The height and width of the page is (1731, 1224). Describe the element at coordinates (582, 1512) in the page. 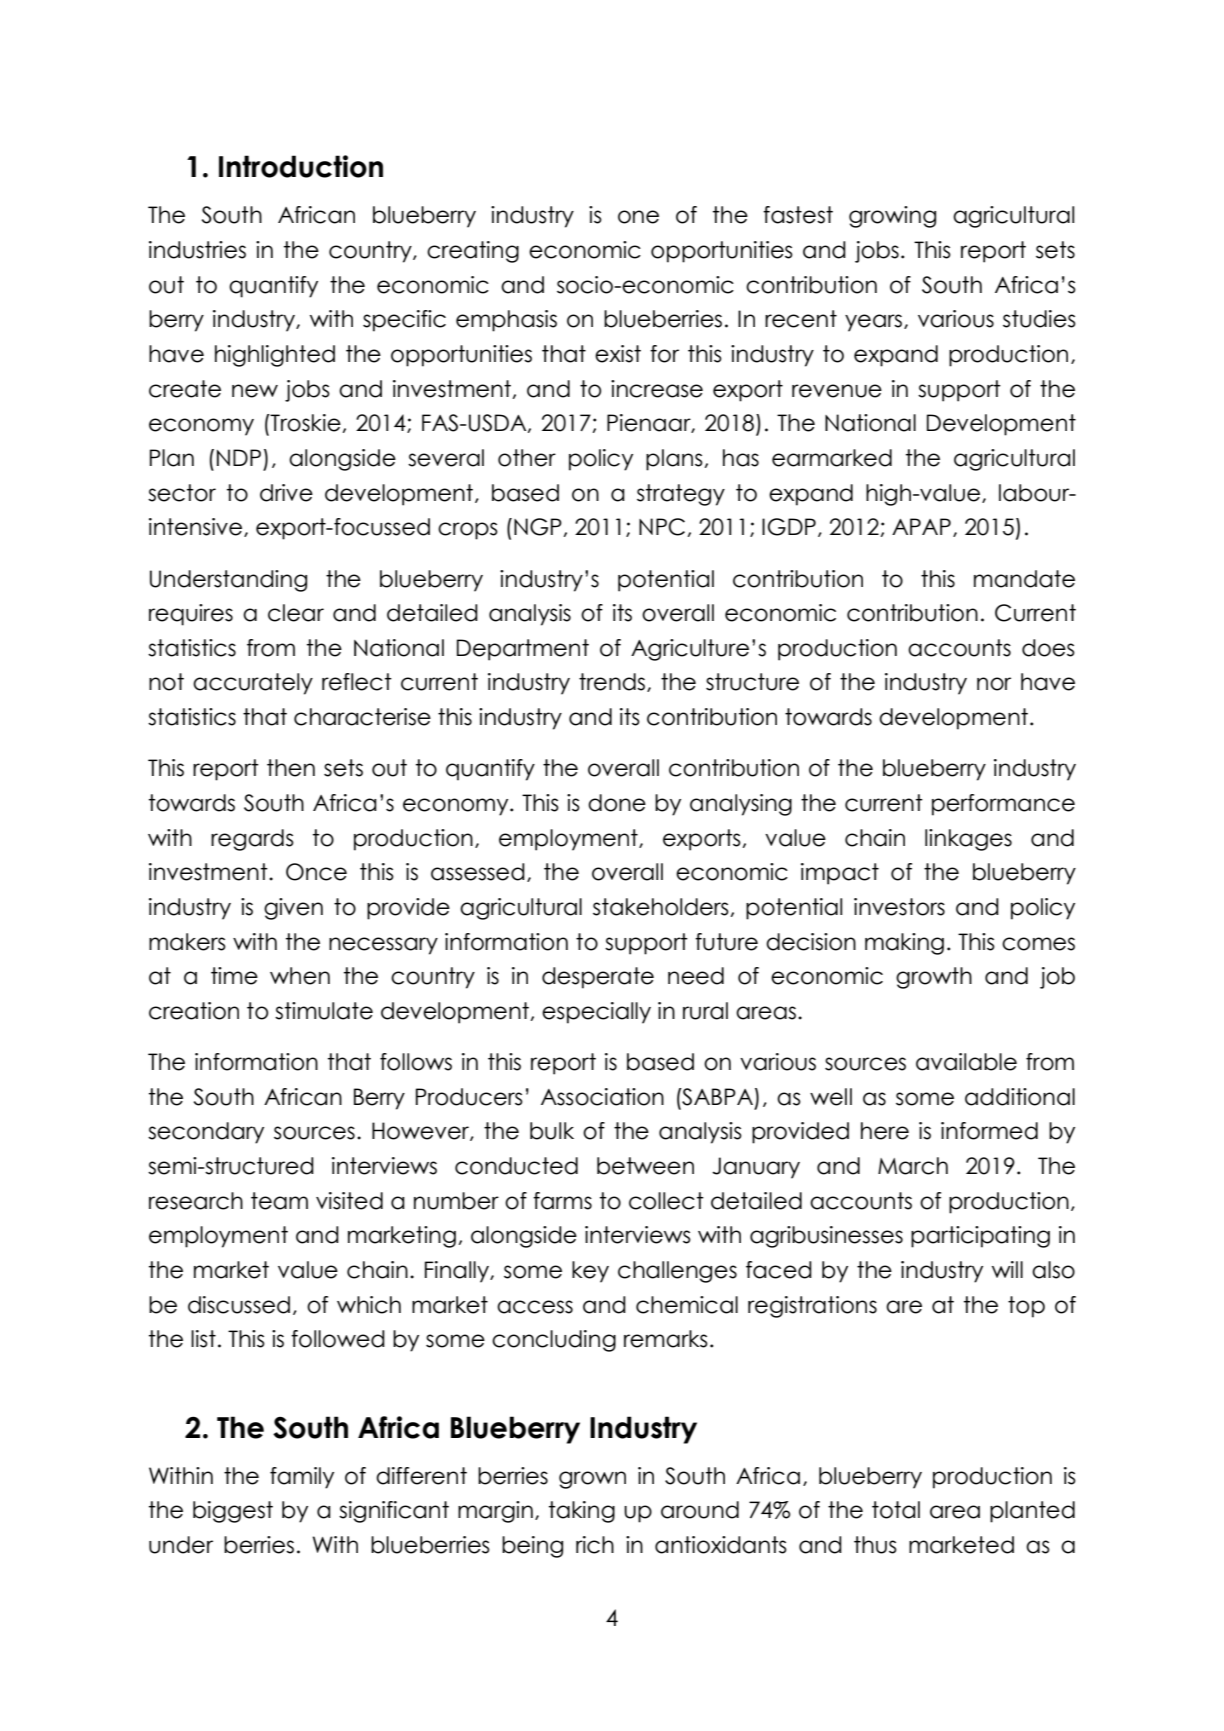

I see `taking` at that location.
